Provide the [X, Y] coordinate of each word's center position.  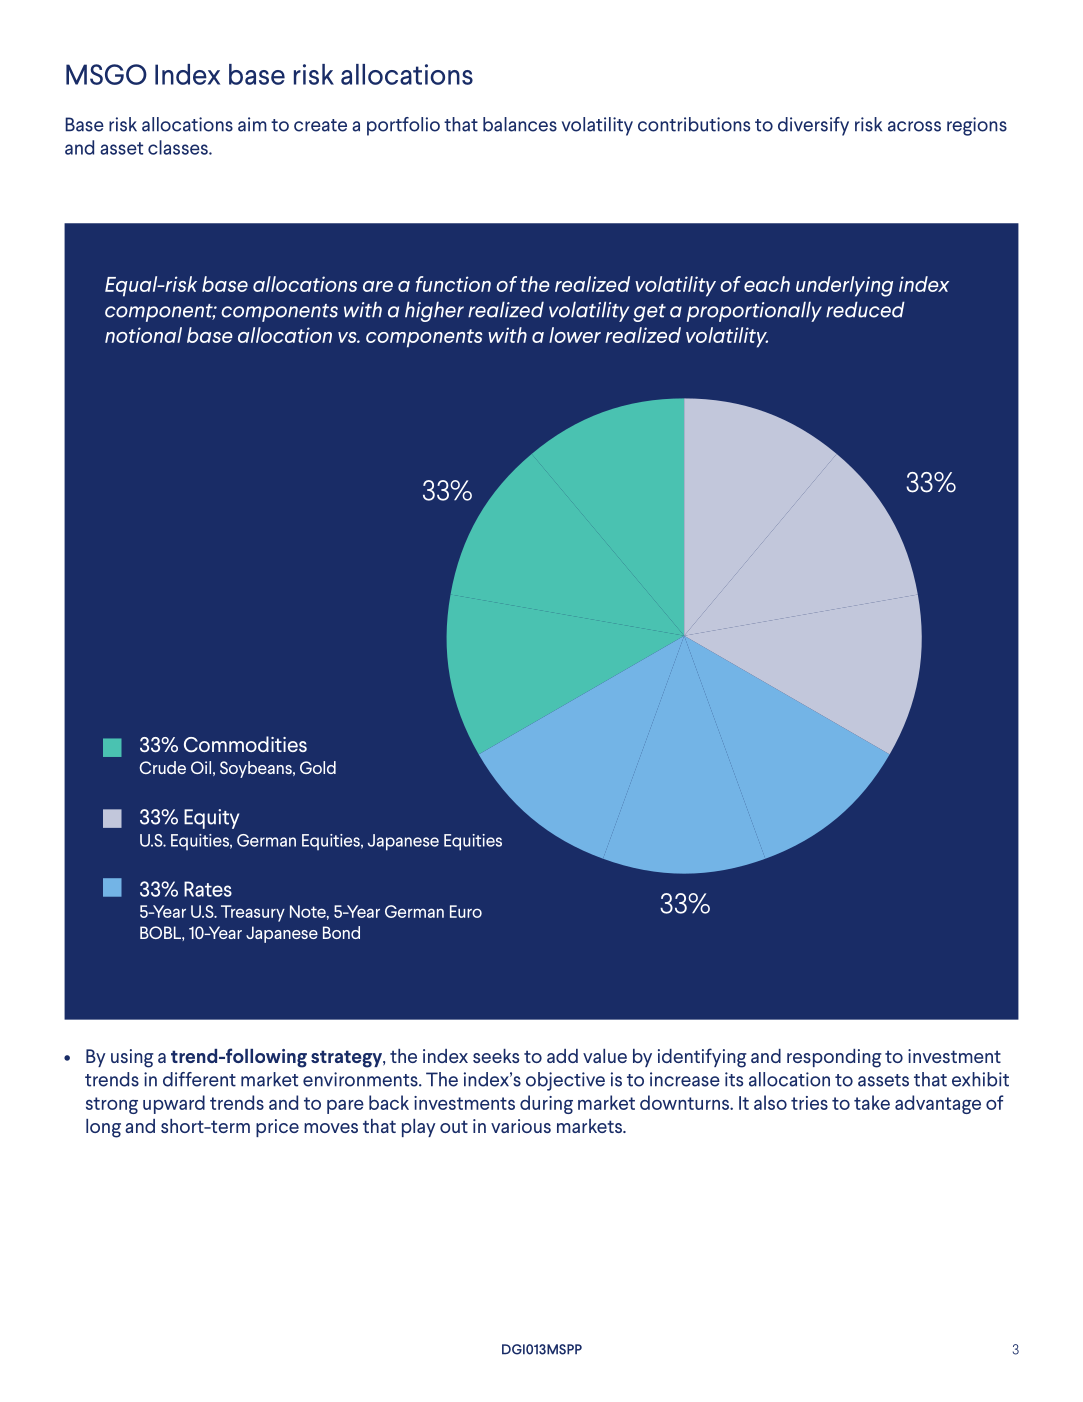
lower [575, 335]
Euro [466, 911]
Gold [318, 767]
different [199, 1079]
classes [179, 147]
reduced [865, 309]
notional [143, 335]
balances [520, 124]
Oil [201, 767]
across [914, 126]
